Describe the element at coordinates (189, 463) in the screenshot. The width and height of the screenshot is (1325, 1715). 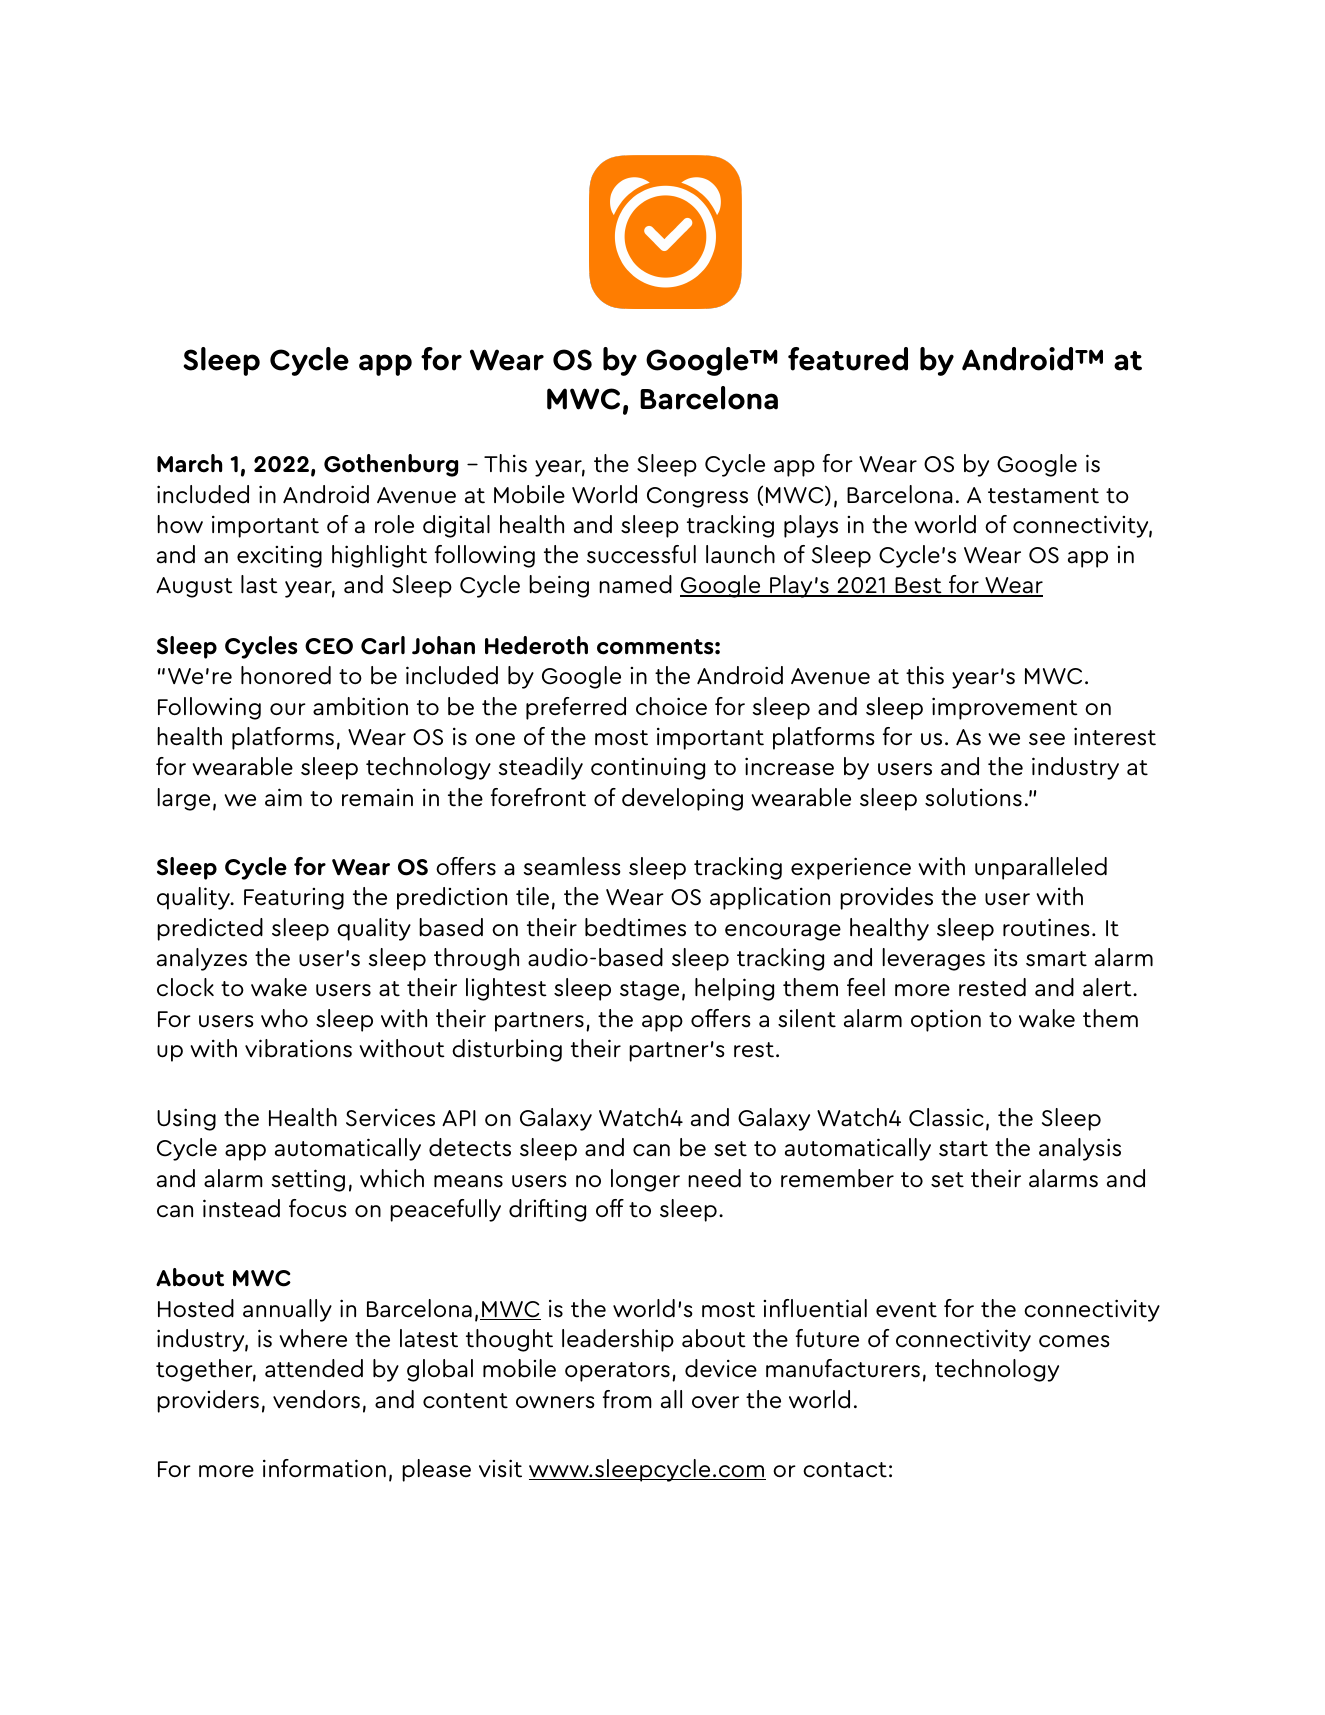
I see `March` at that location.
